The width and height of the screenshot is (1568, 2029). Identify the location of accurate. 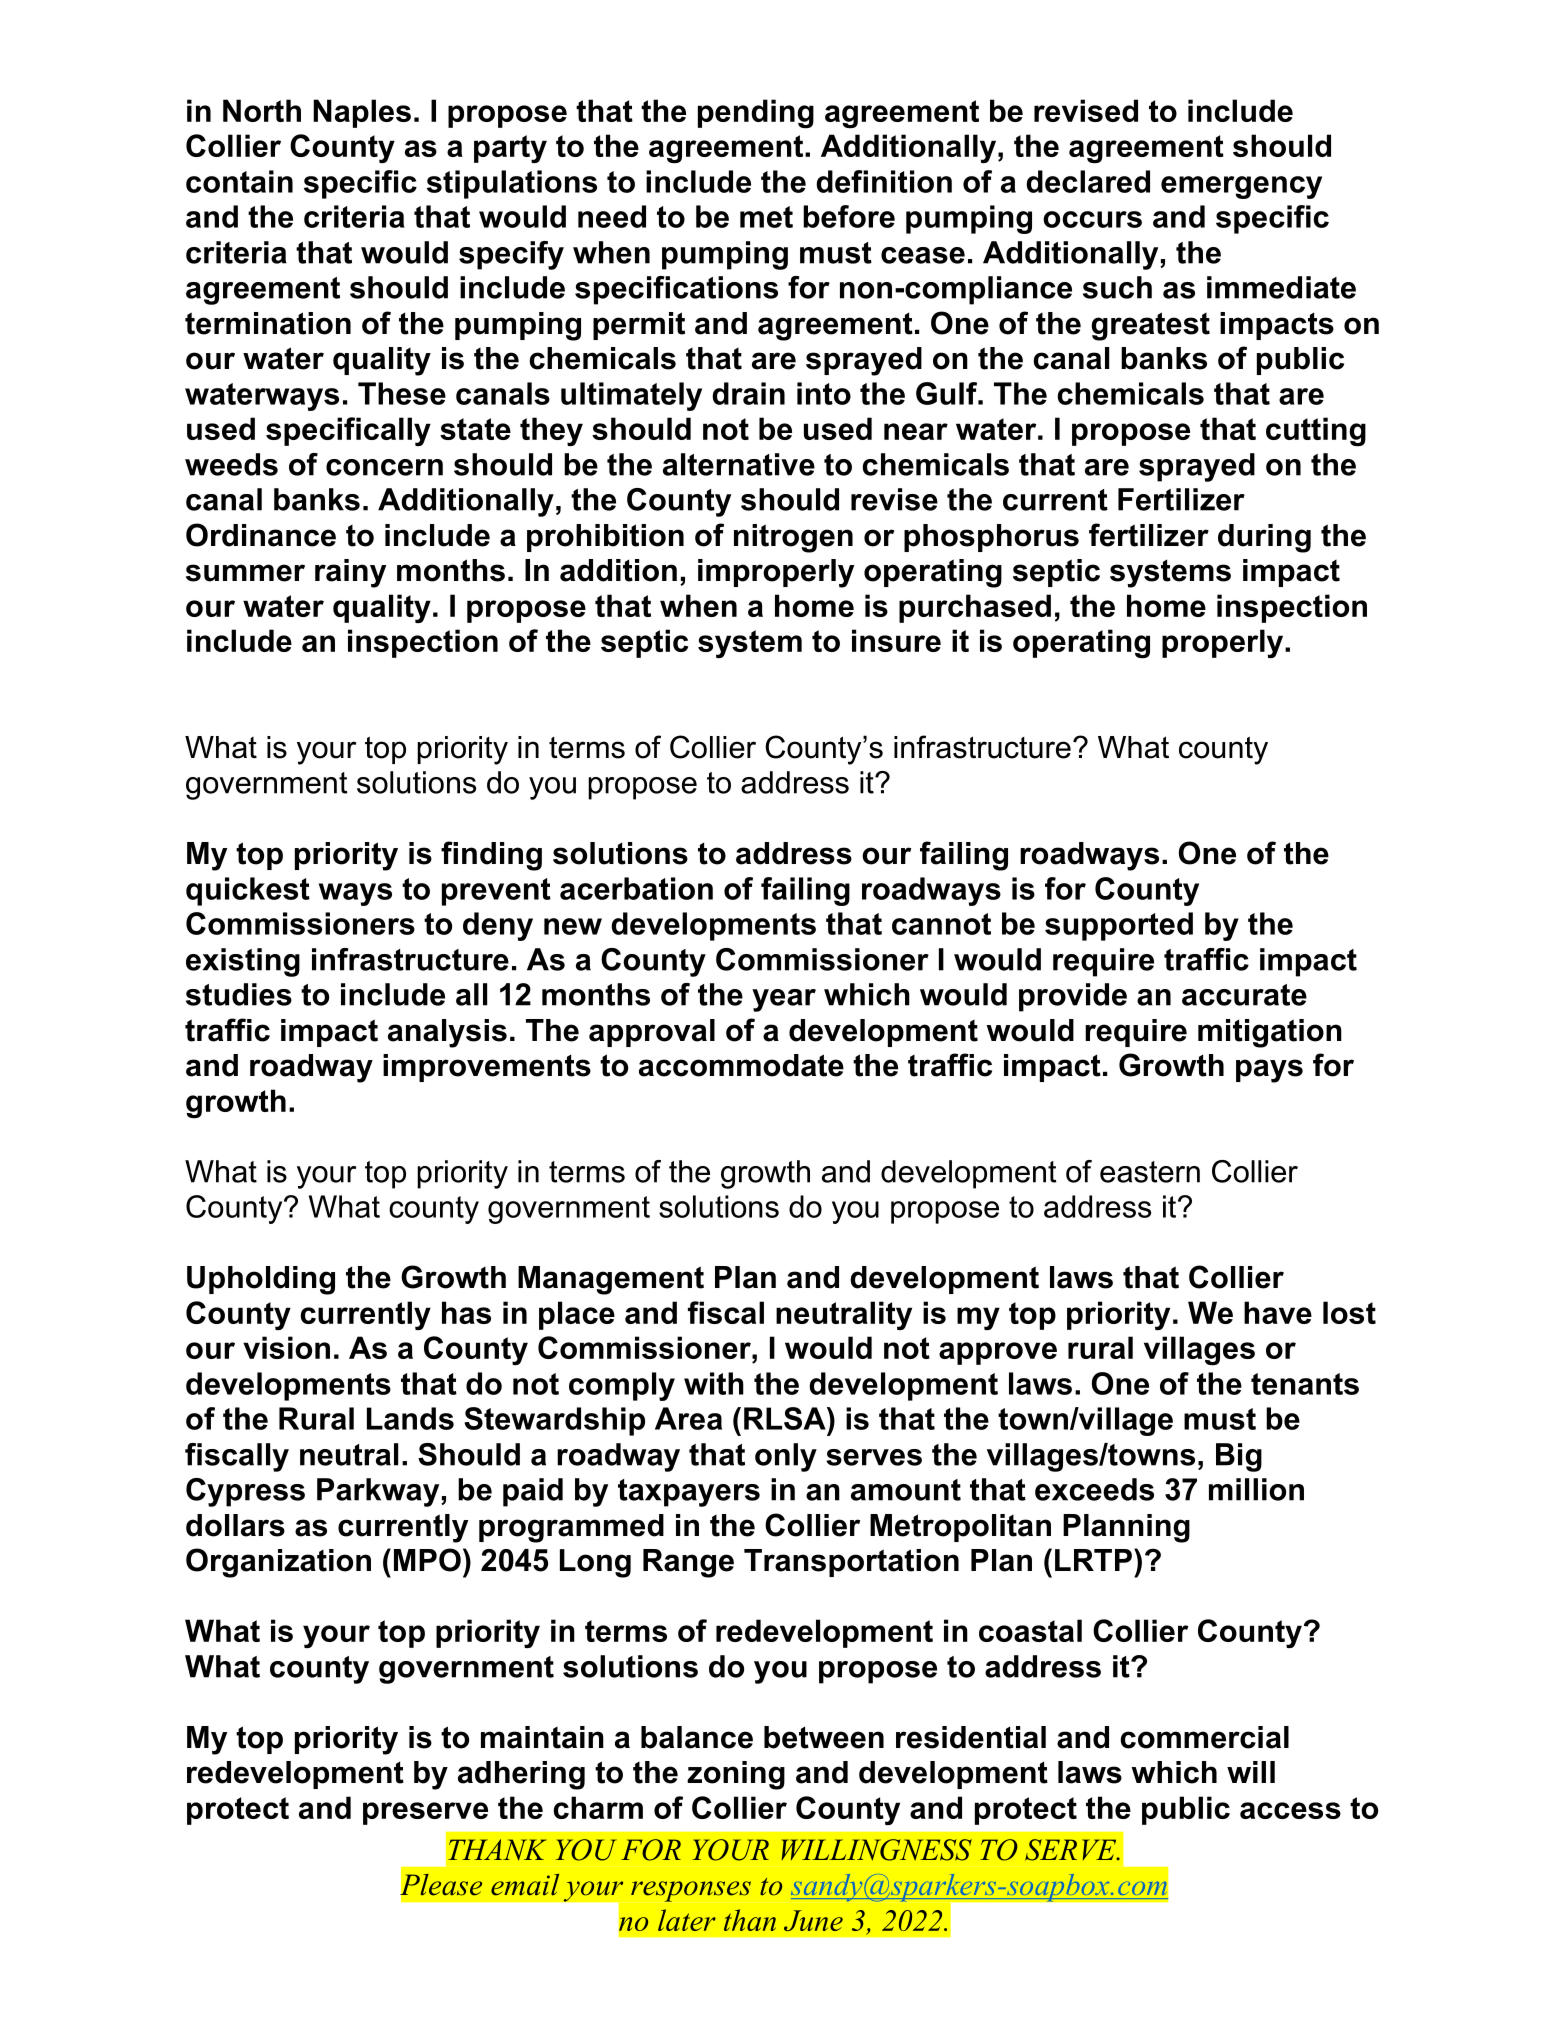
(1244, 995).
